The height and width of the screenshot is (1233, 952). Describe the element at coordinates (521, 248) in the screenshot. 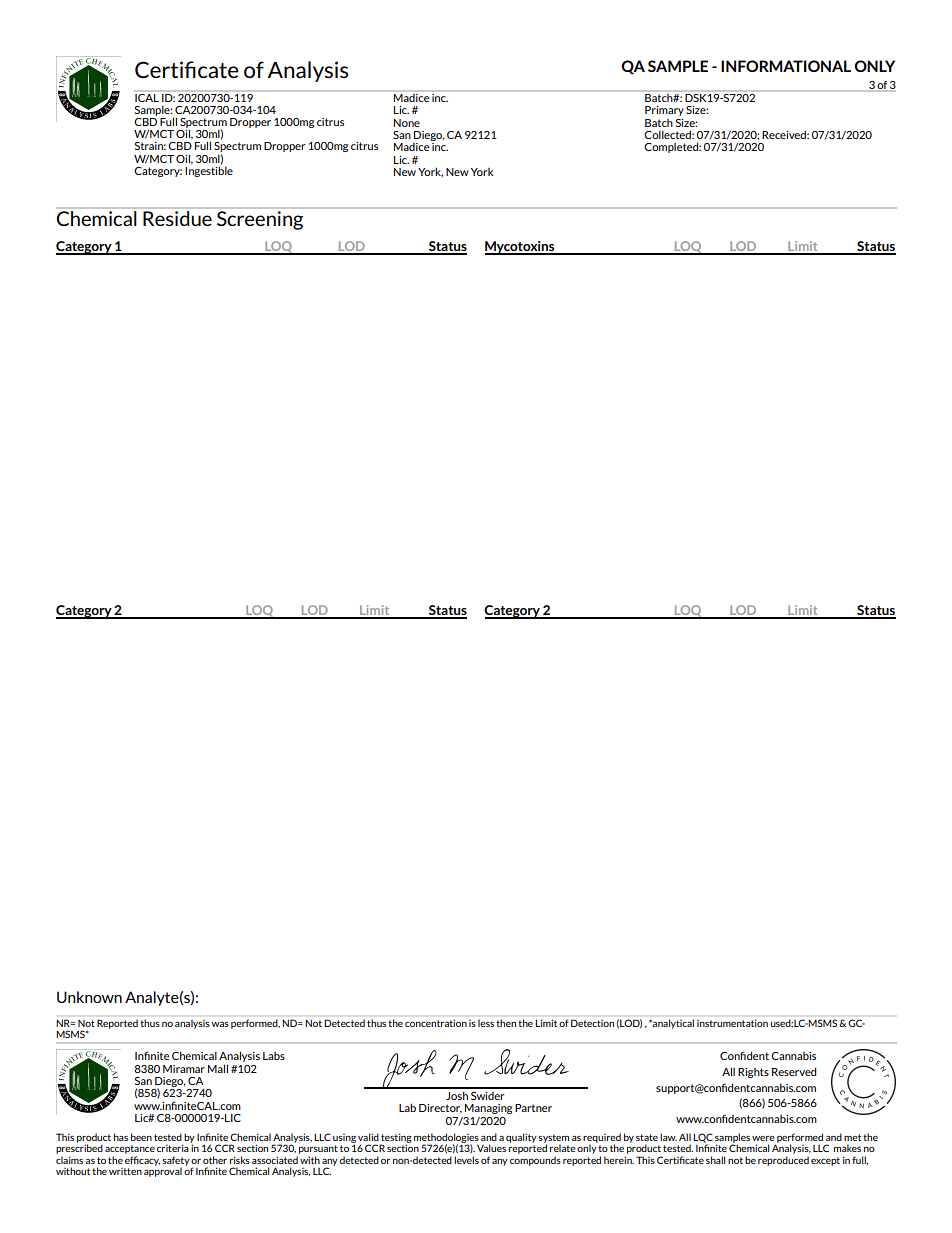

I see `Mycotoxins` at that location.
